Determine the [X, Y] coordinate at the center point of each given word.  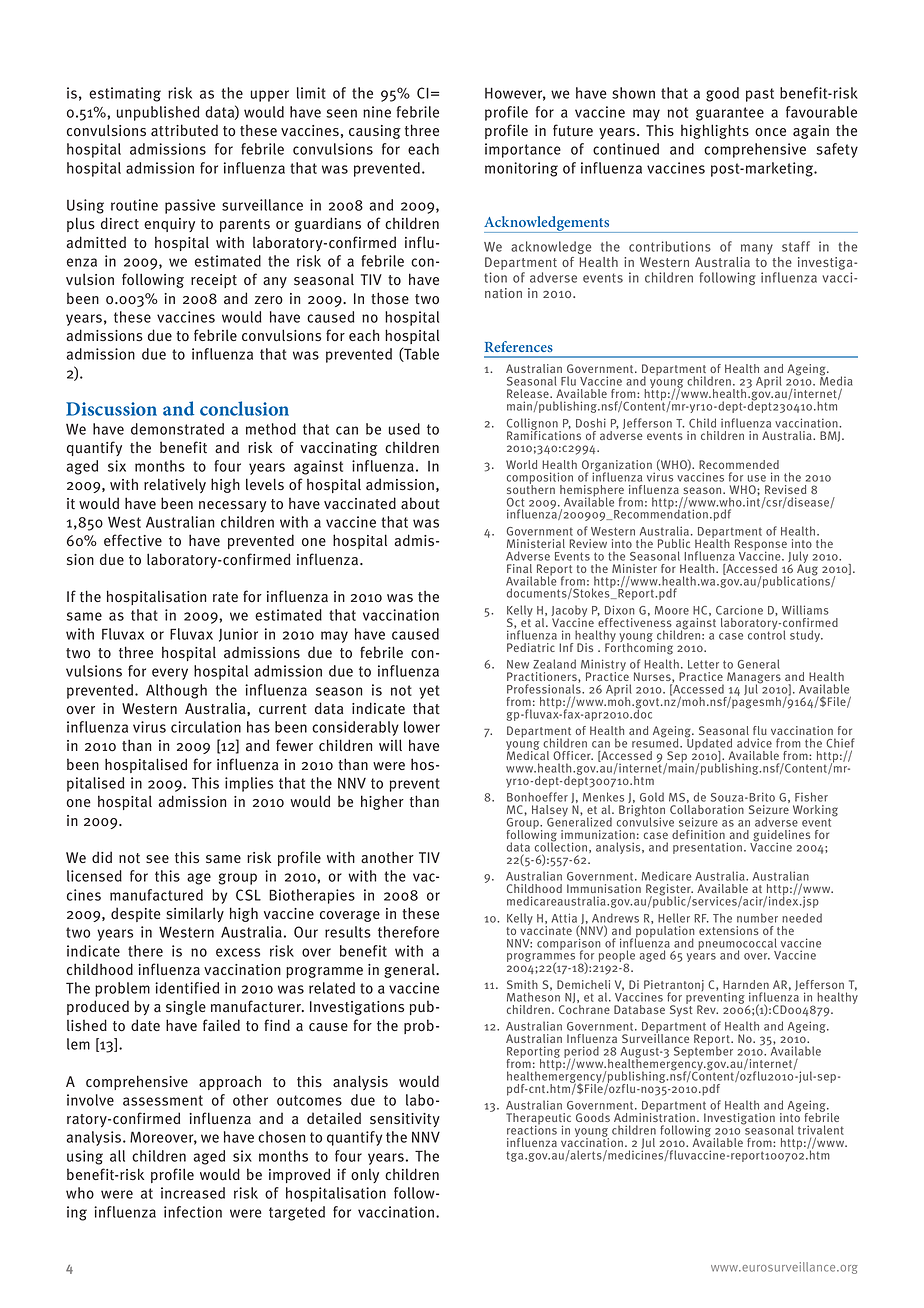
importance [523, 150]
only [365, 1175]
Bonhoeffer [537, 797]
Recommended [739, 464]
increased [193, 1193]
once [770, 132]
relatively [175, 485]
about [420, 503]
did [102, 857]
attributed [184, 130]
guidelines [780, 837]
